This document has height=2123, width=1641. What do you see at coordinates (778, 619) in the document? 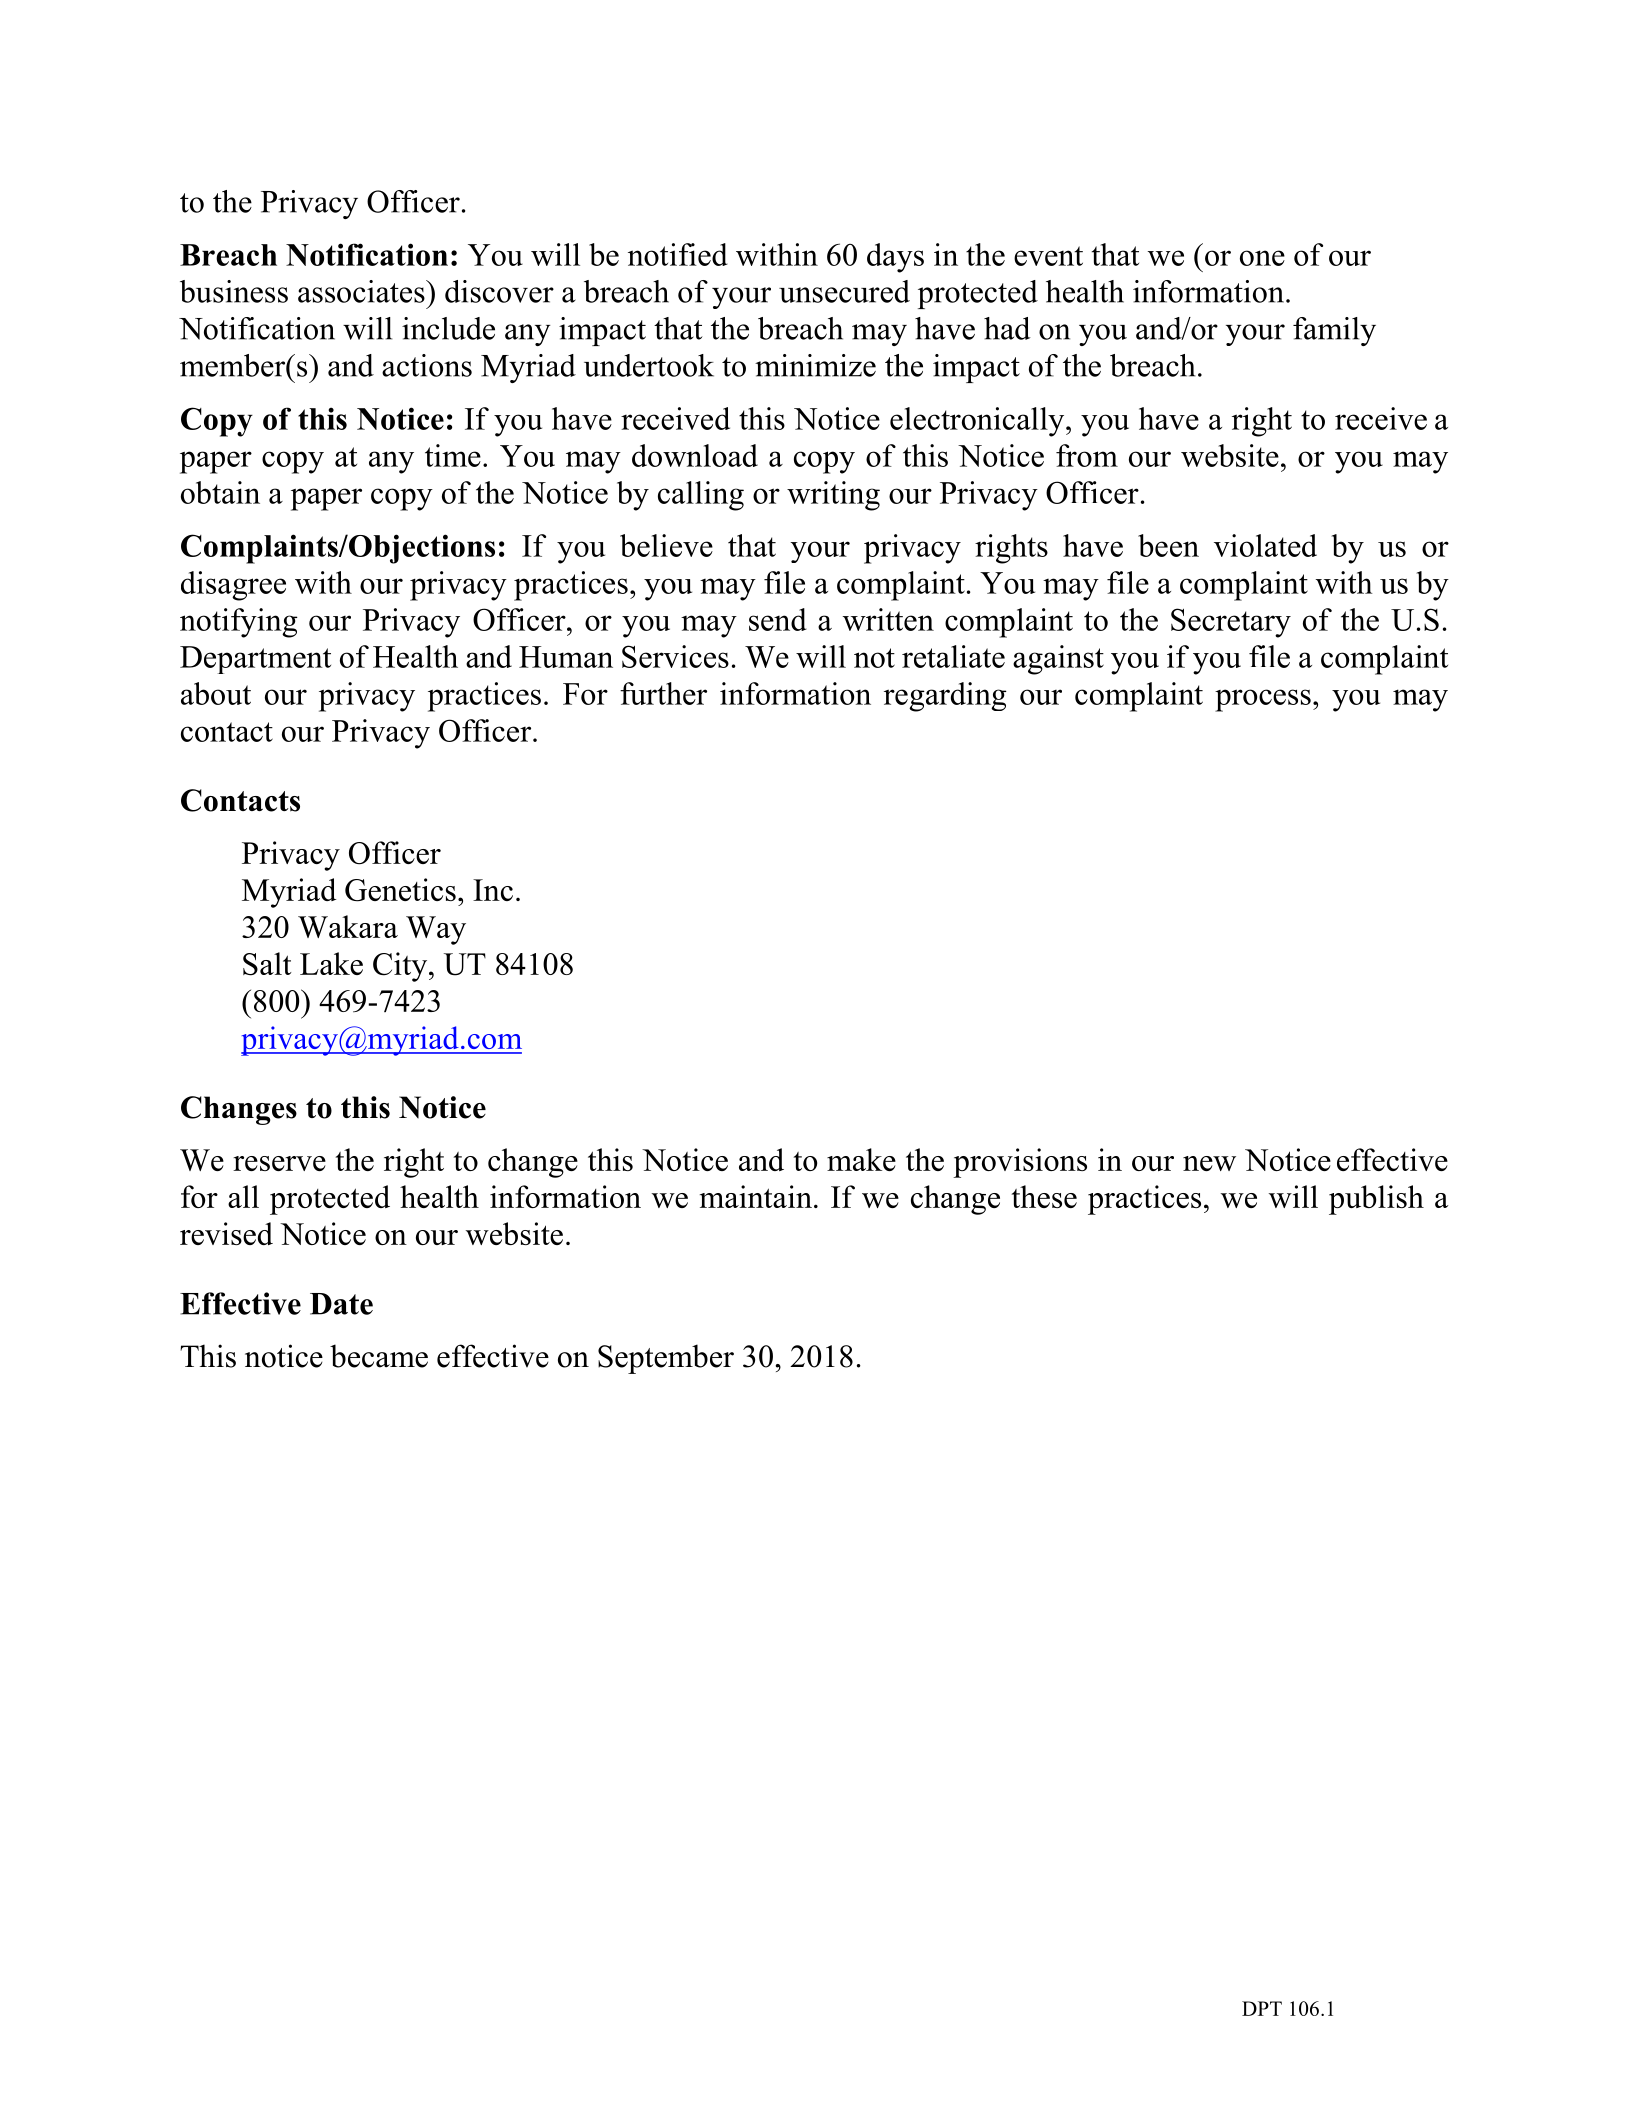
I see `send` at bounding box center [778, 619].
